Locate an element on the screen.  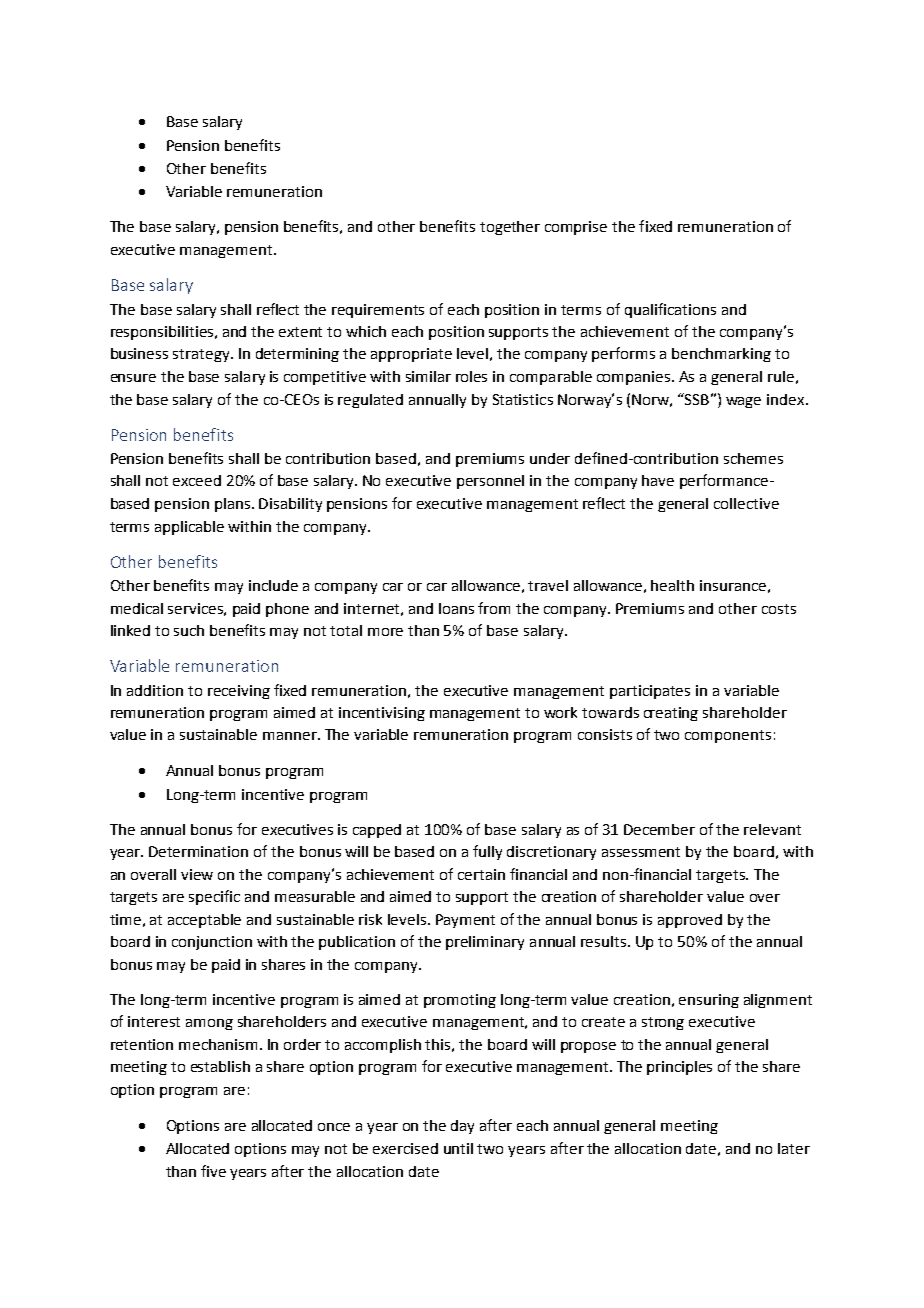
approved is located at coordinates (690, 921).
